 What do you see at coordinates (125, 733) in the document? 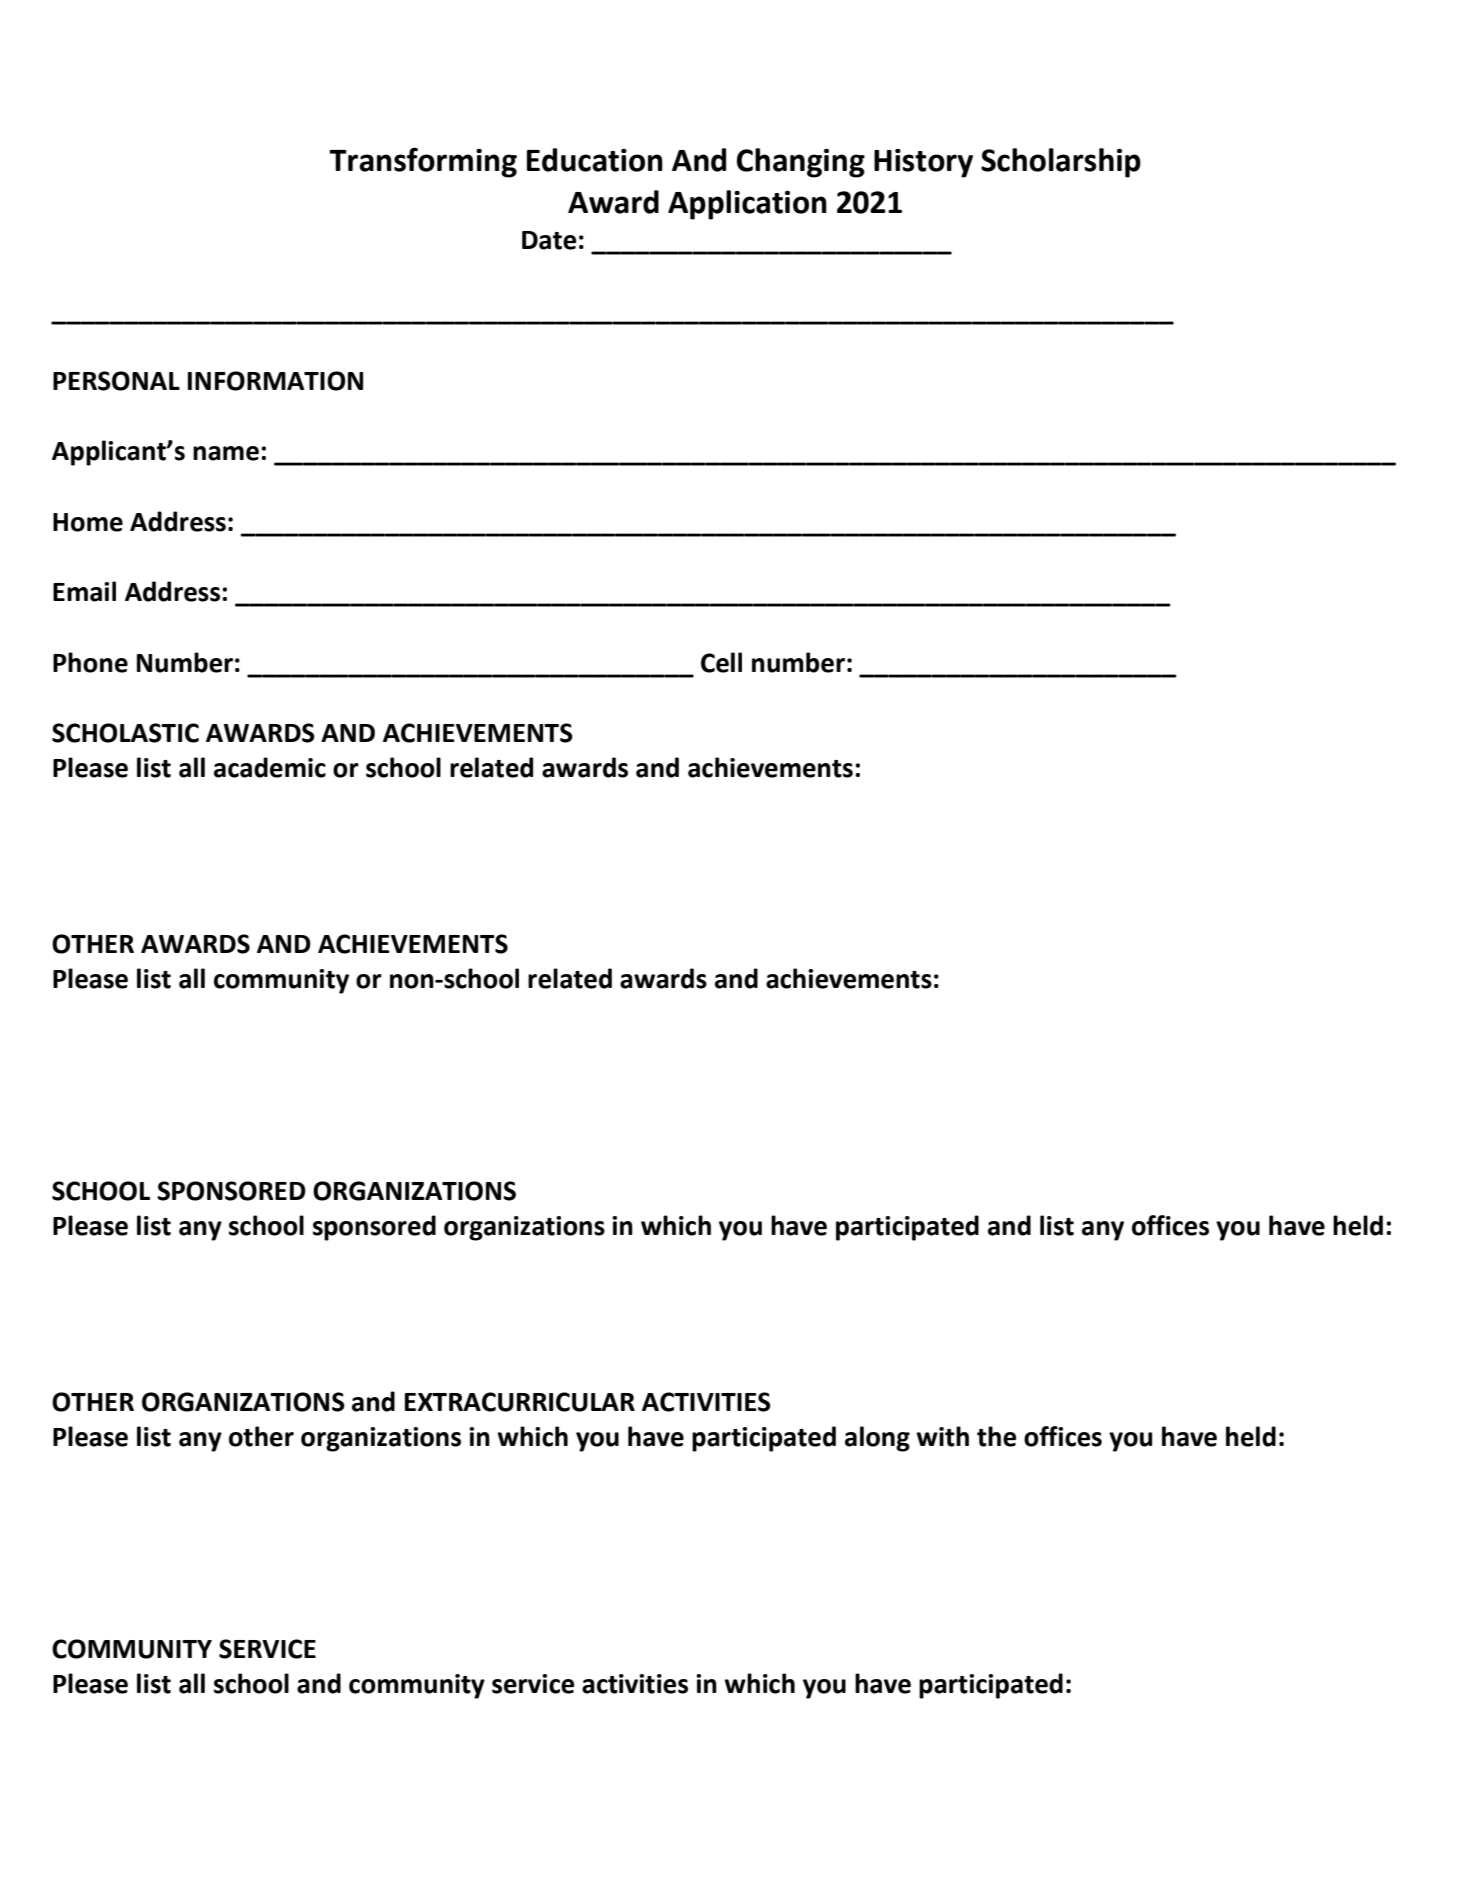
I see `SCHOLASTIC` at bounding box center [125, 733].
